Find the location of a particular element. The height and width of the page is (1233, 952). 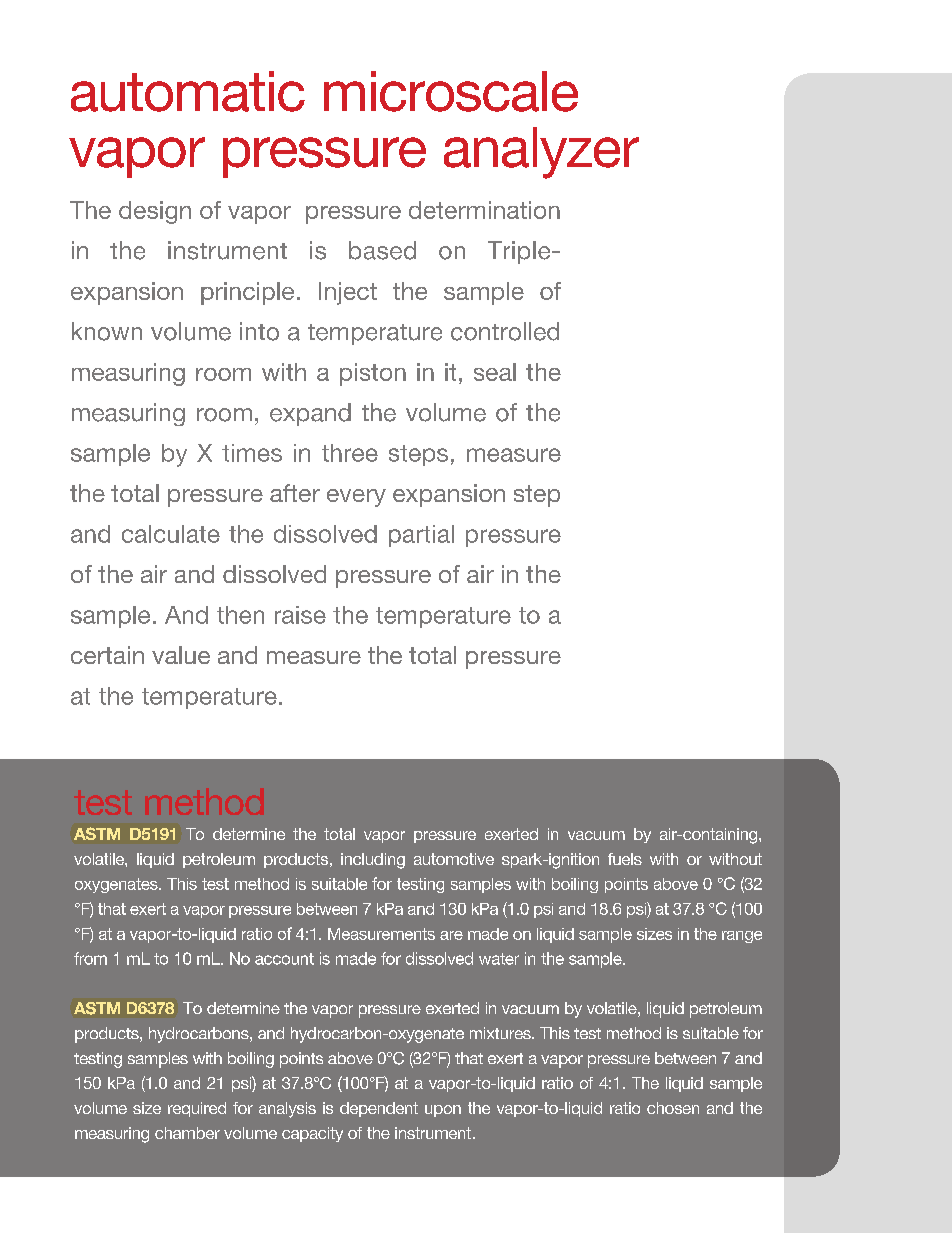

are is located at coordinates (451, 935).
